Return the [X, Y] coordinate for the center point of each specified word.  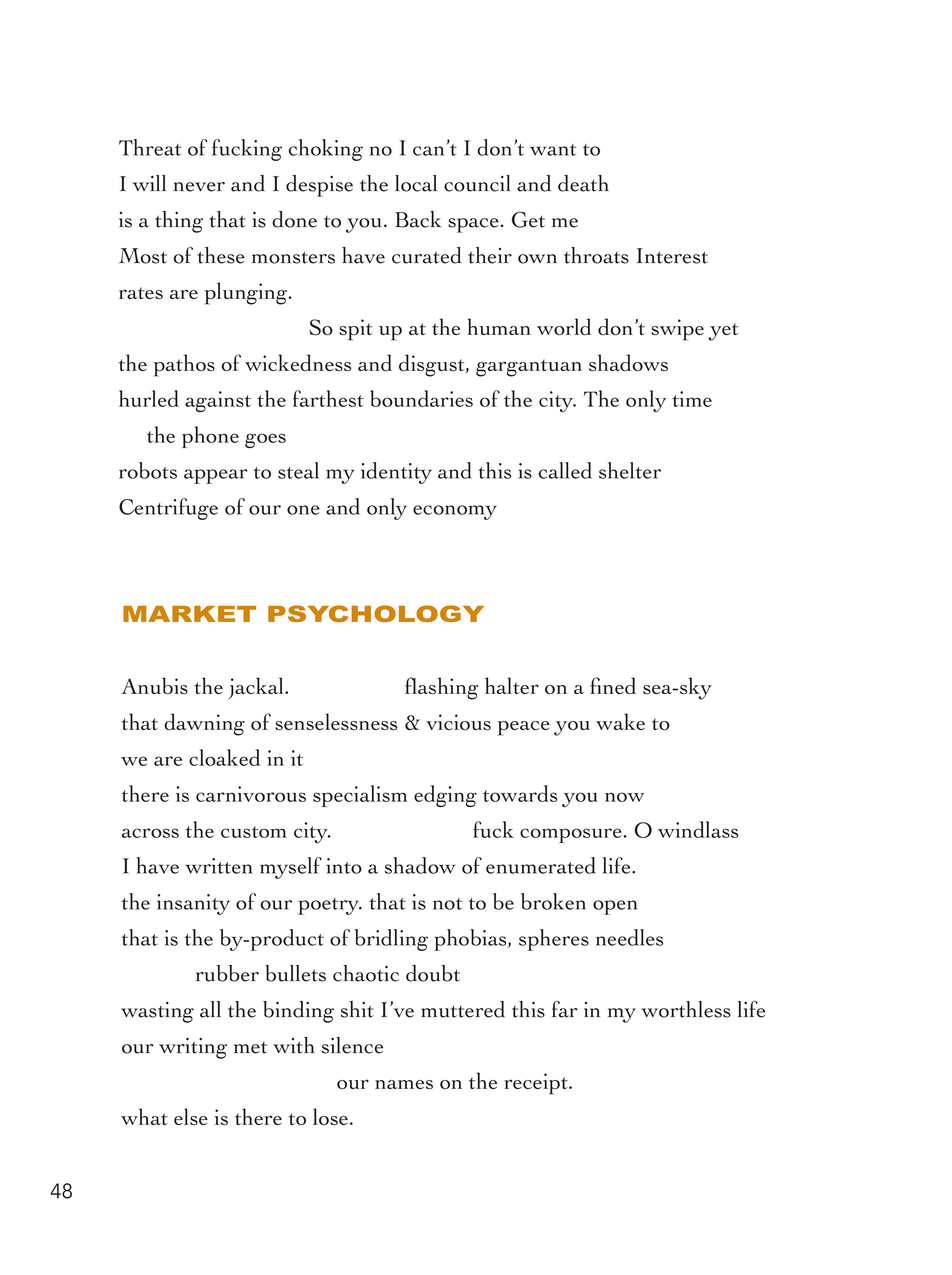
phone [210, 437]
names [404, 1084]
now [624, 797]
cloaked [224, 757]
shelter [630, 470]
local [416, 183]
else [191, 1116]
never [199, 187]
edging [445, 796]
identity [396, 473]
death [583, 183]
